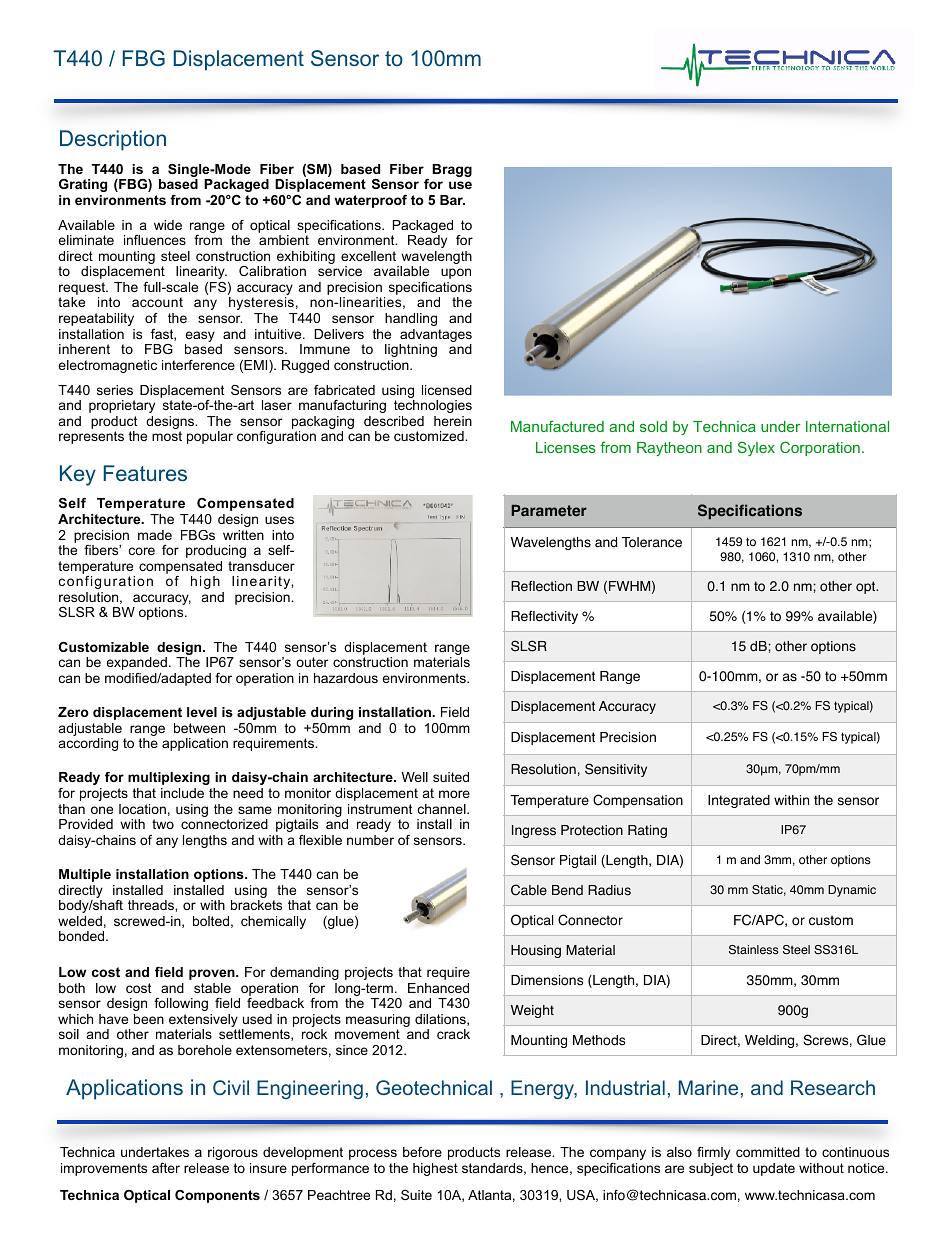 This screenshot has width=952, height=1233. I want to click on herein, so click(453, 421).
